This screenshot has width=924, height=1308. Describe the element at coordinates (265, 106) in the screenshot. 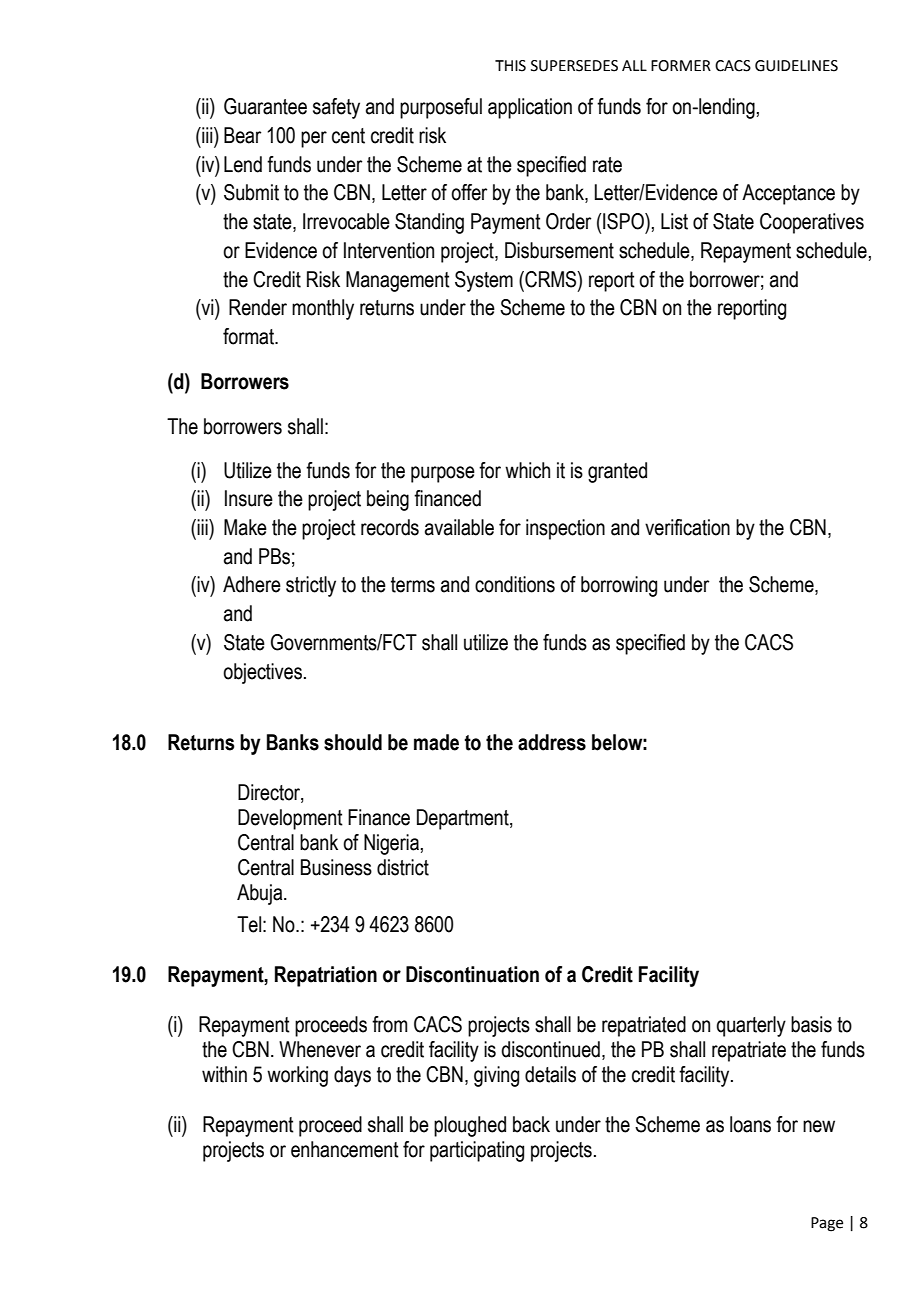

I see `Guarantee` at that location.
